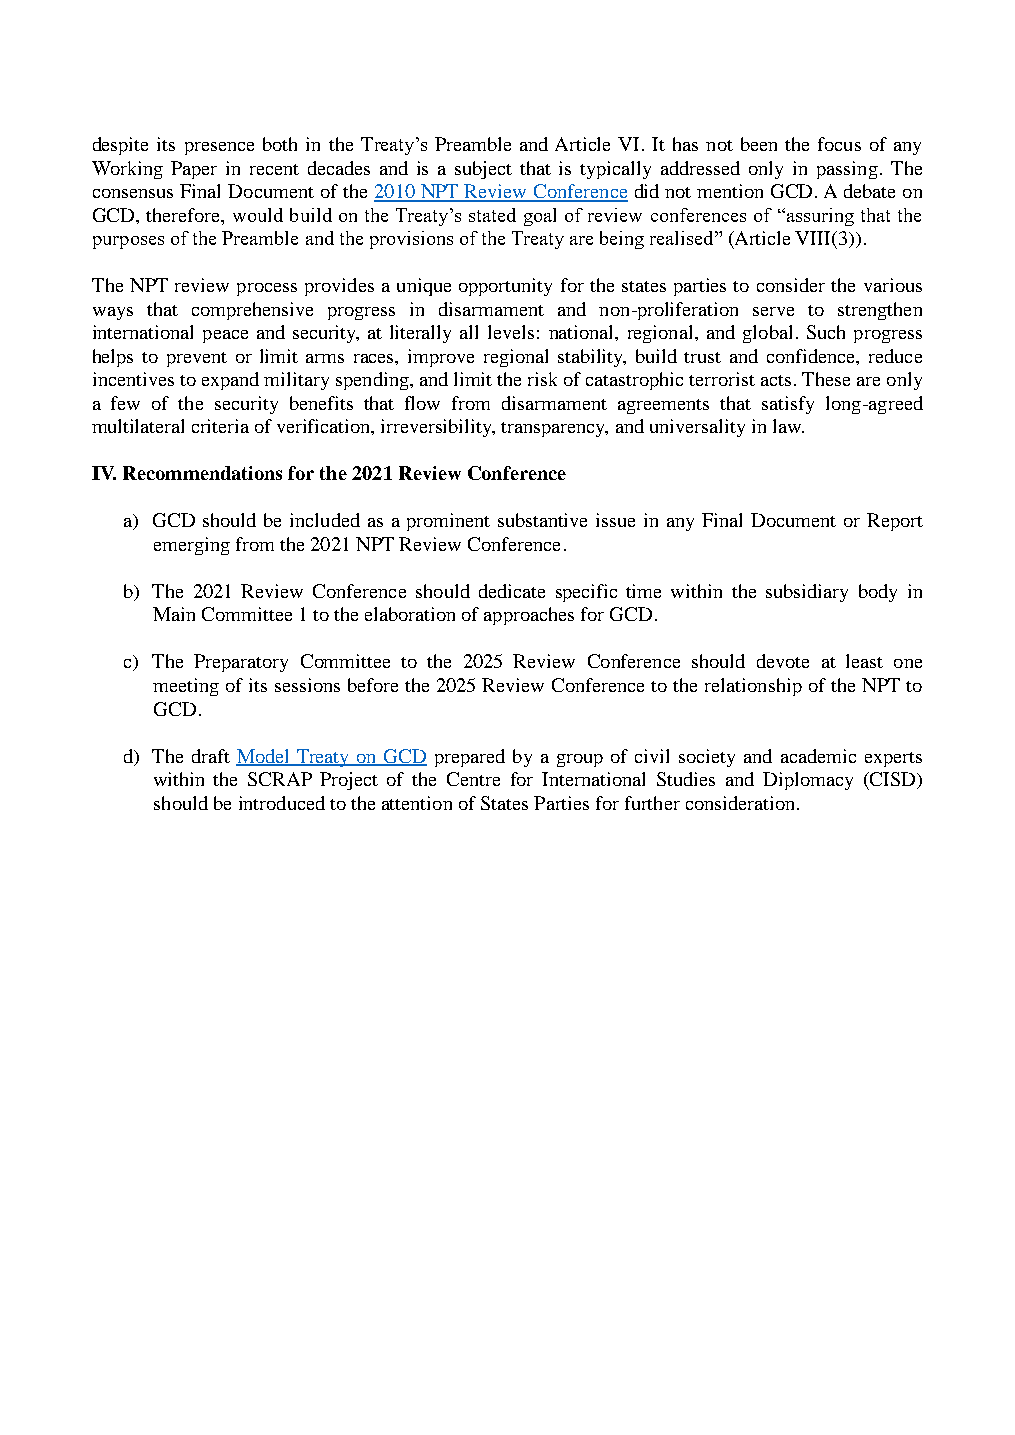 The width and height of the screenshot is (1015, 1435). What do you see at coordinates (529, 616) in the screenshot?
I see `approaches` at bounding box center [529, 616].
